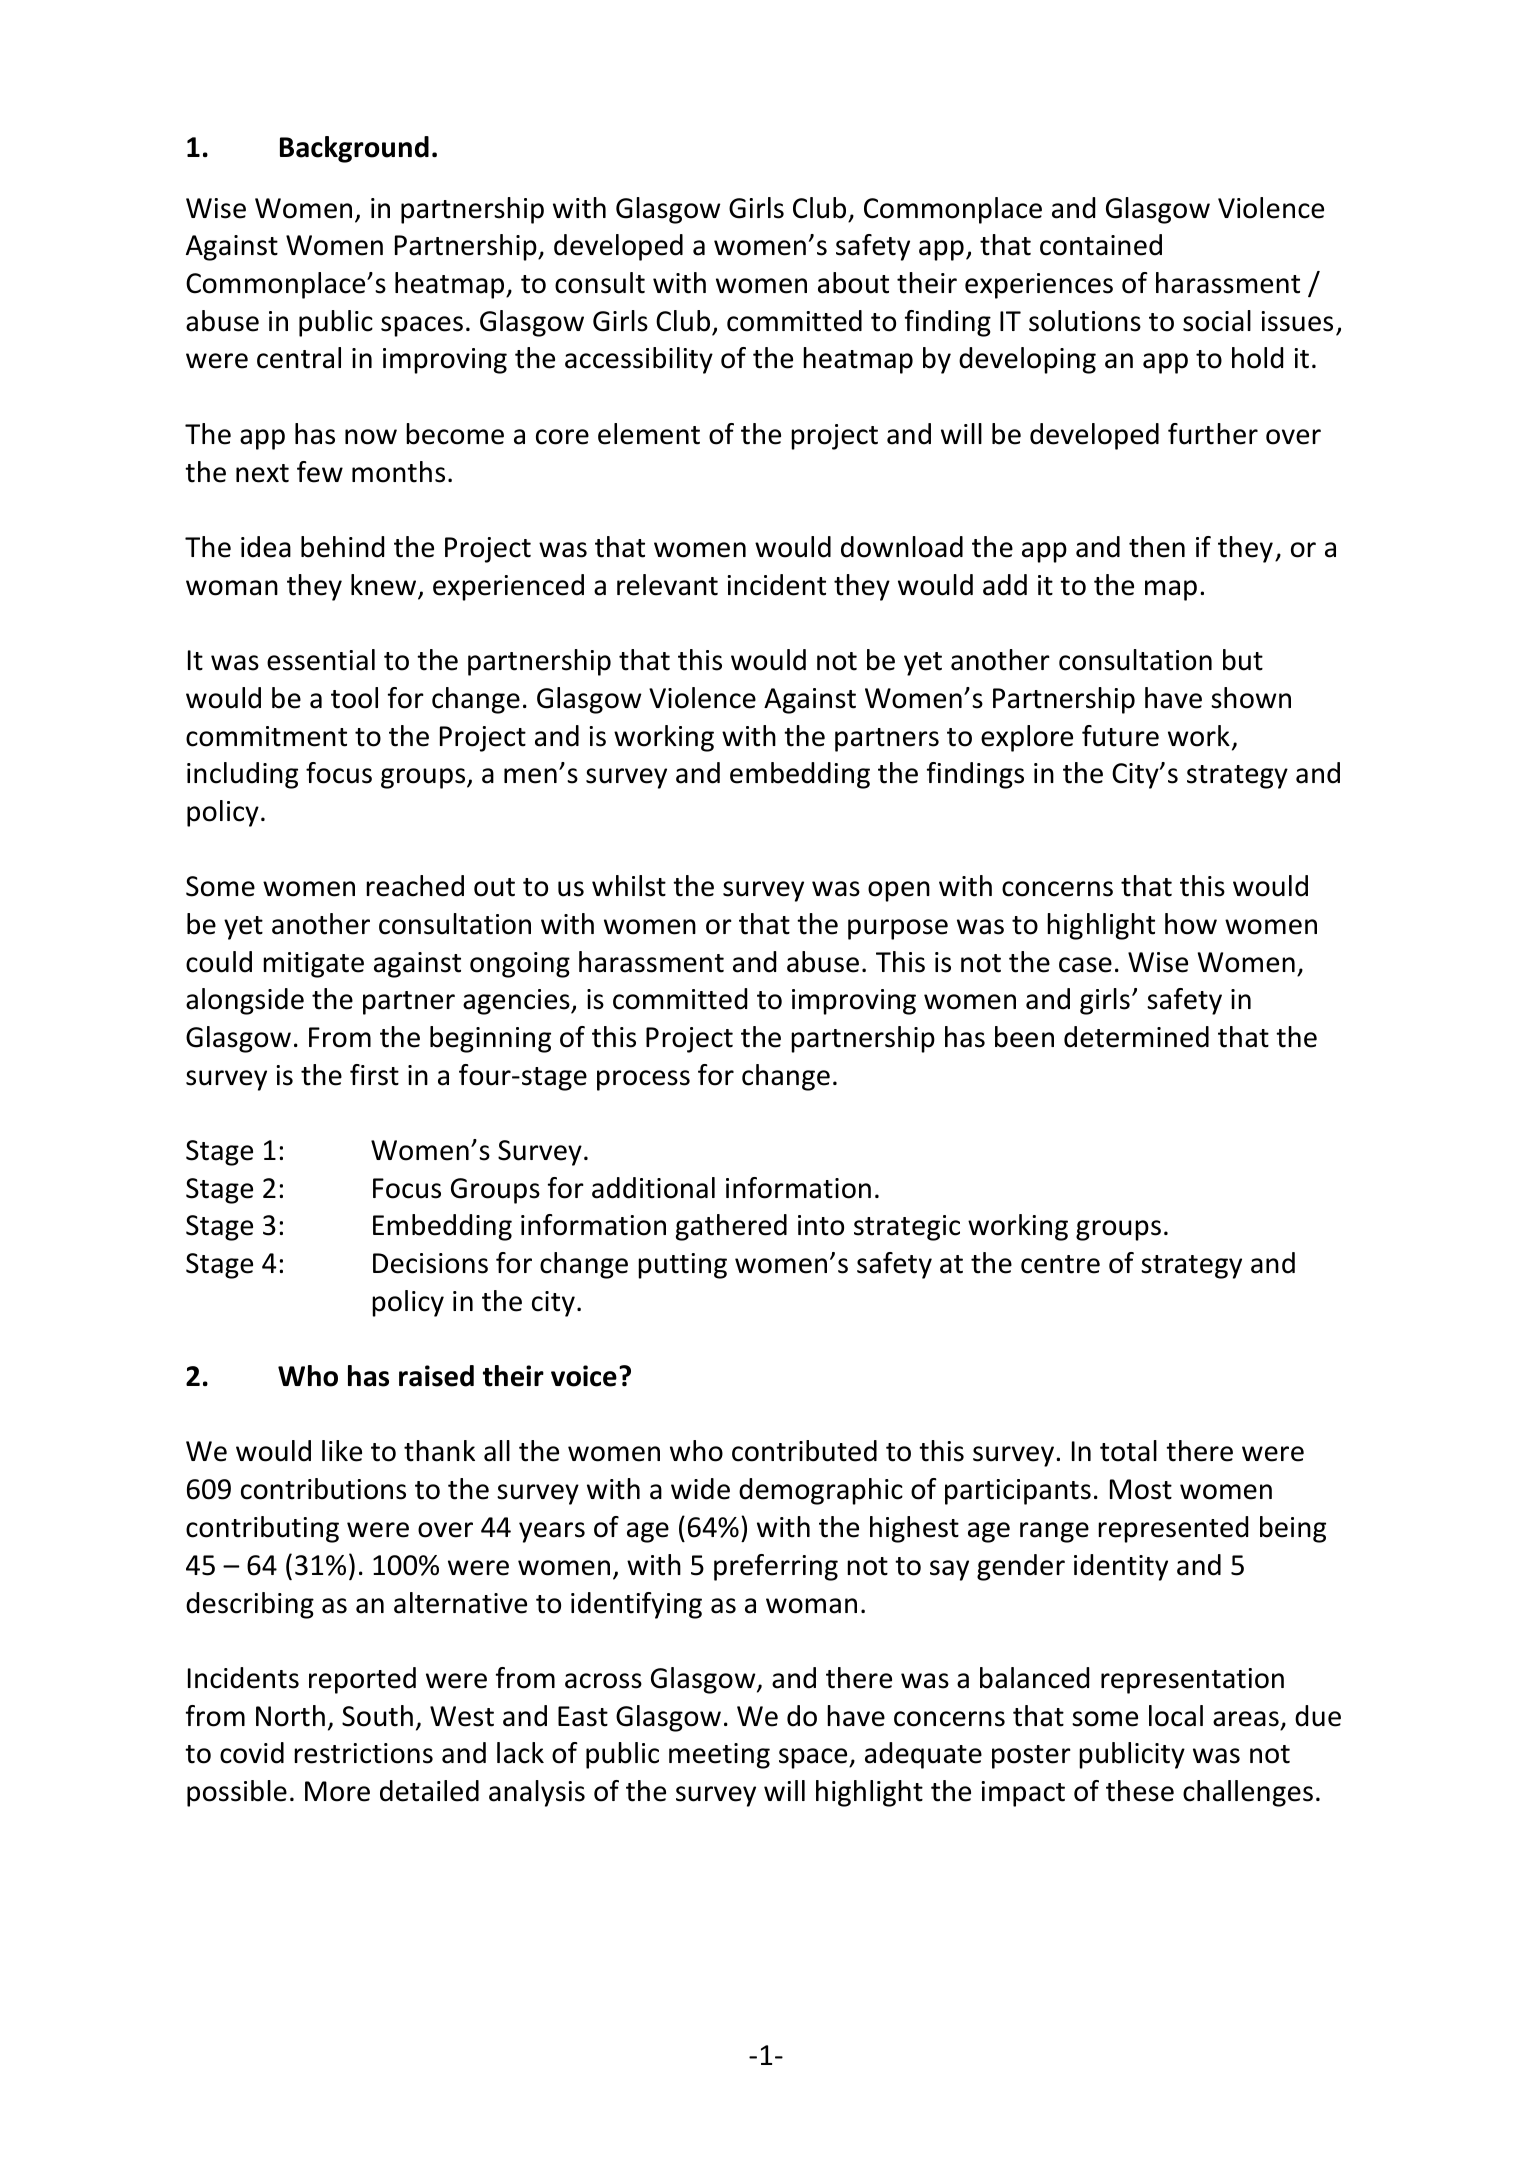  What do you see at coordinates (354, 698) in the screenshot?
I see `tool` at bounding box center [354, 698].
